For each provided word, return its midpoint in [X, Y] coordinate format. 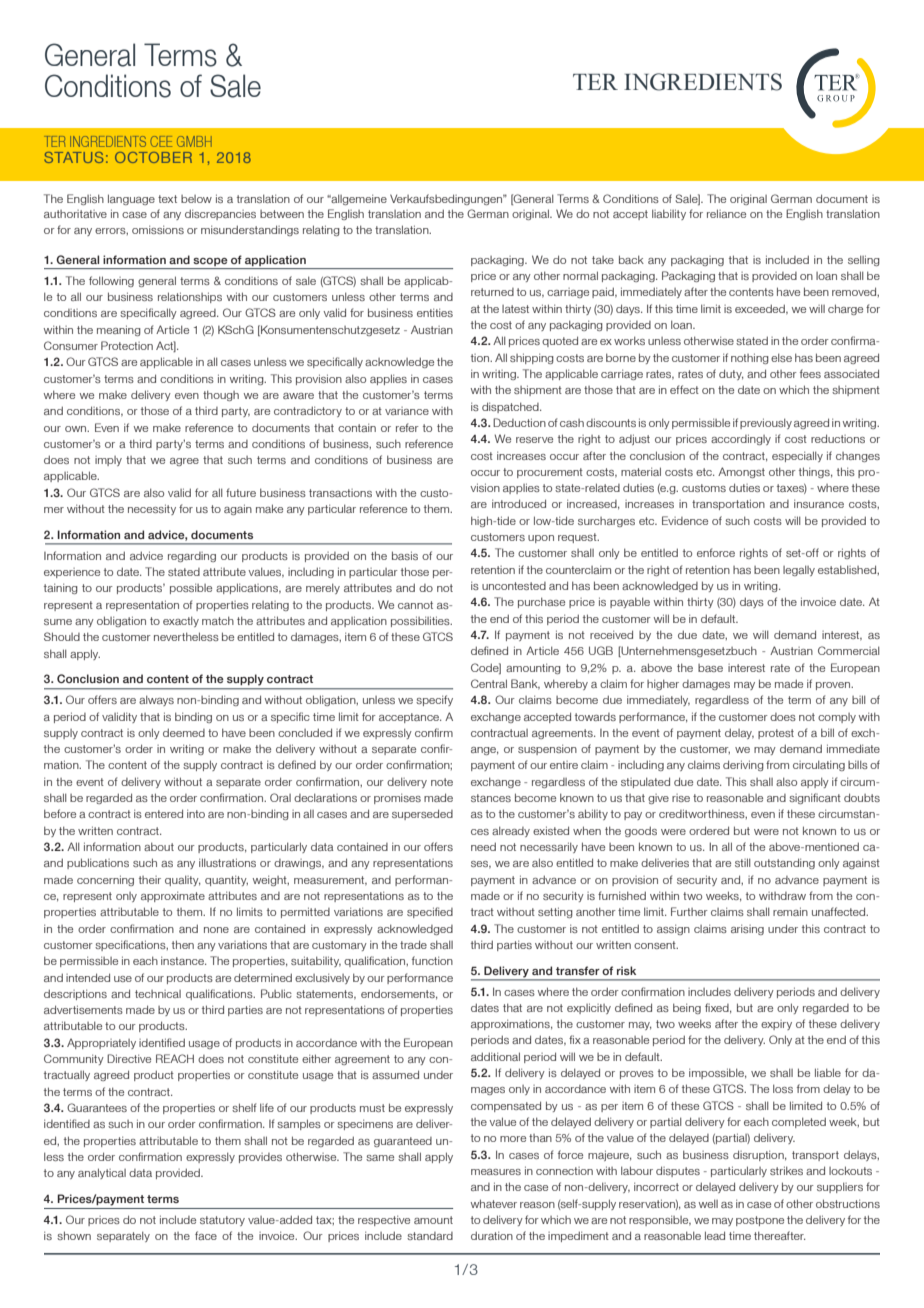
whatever [494, 1203]
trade [413, 944]
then [183, 944]
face [206, 1235]
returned [492, 292]
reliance [726, 213]
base [710, 668]
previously [766, 423]
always [156, 700]
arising [747, 929]
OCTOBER [153, 157]
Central [489, 683]
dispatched [511, 407]
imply [108, 461]
